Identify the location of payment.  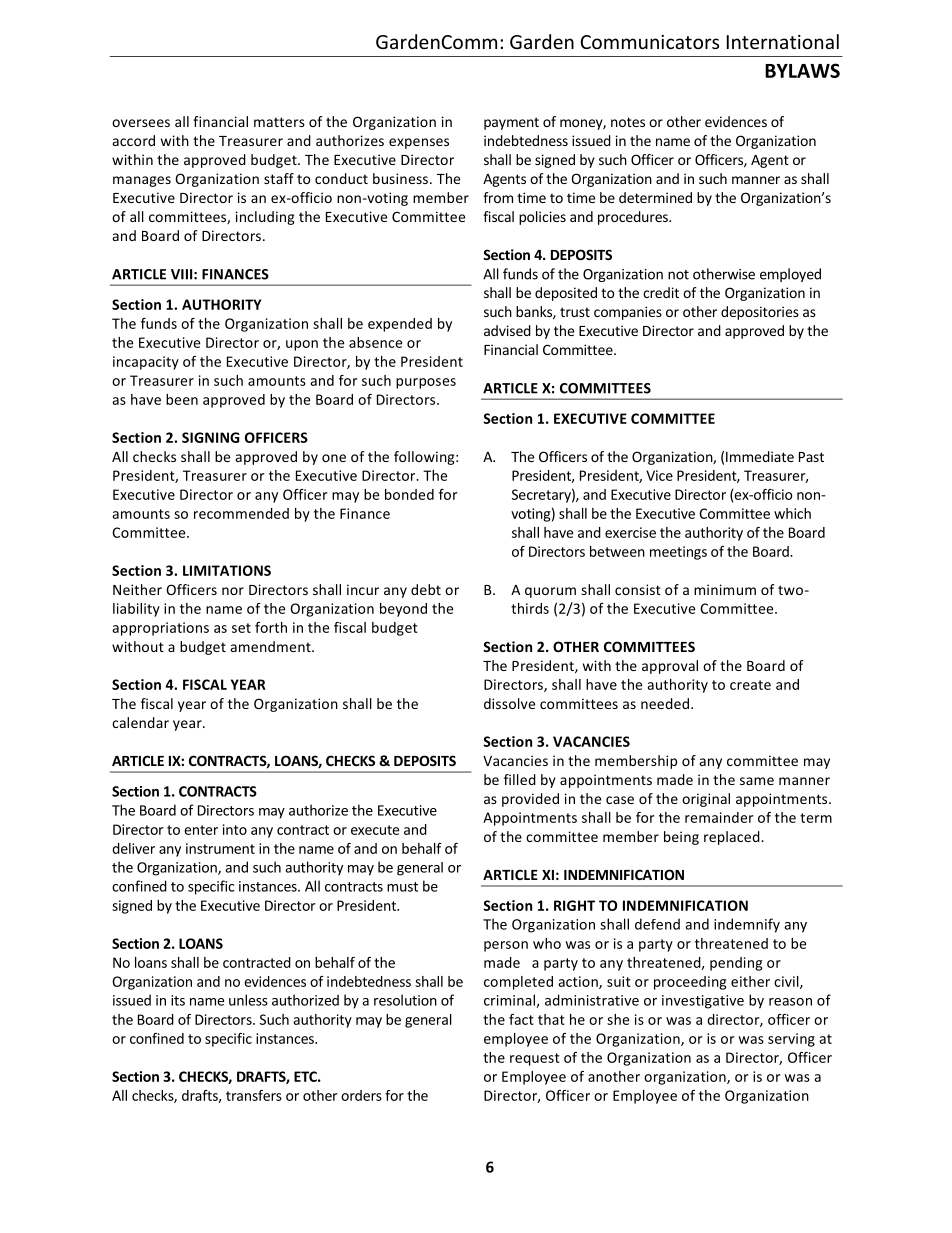
(511, 123).
